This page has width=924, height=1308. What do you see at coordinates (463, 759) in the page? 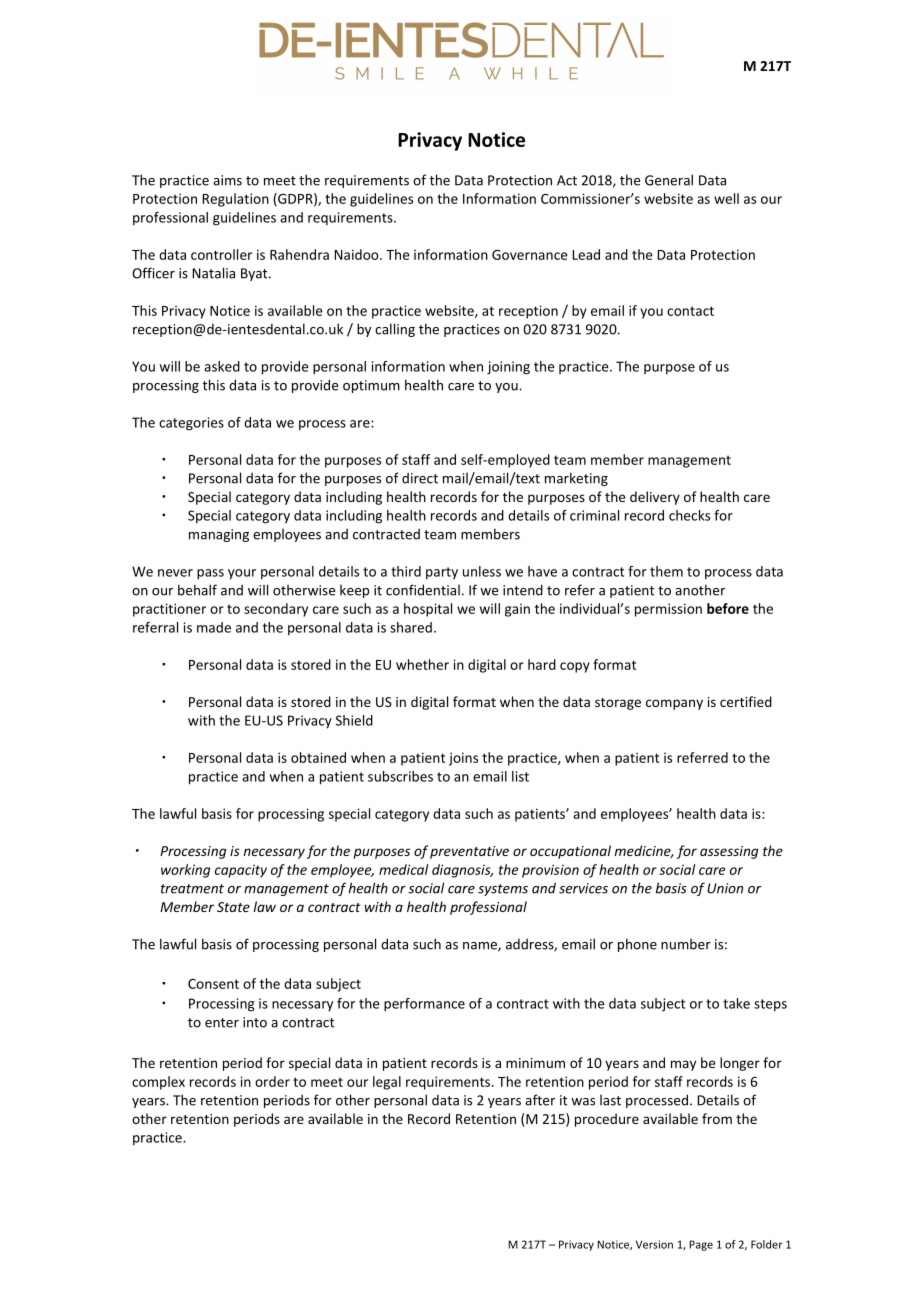
I see `joins` at bounding box center [463, 759].
